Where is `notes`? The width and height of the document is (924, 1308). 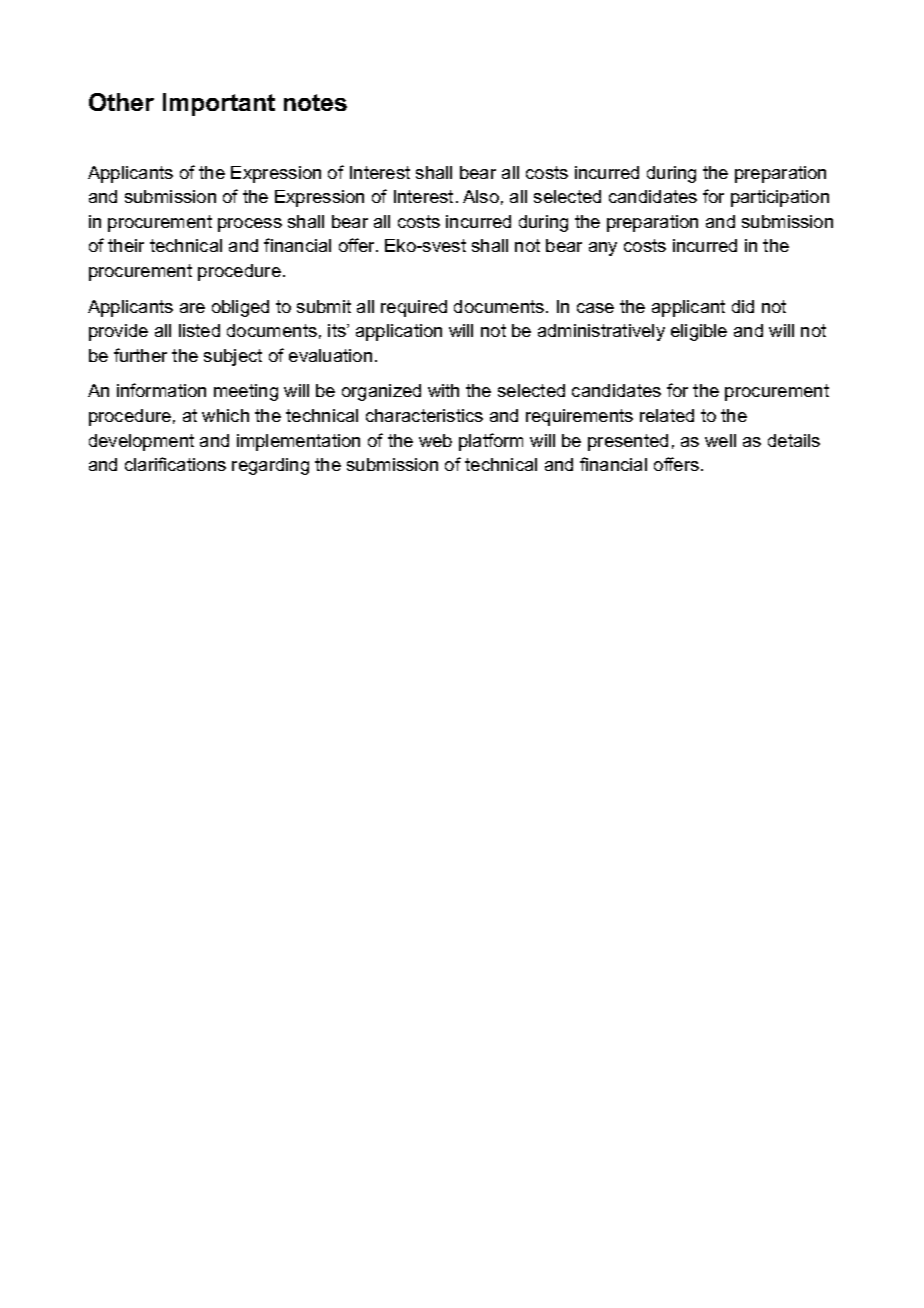
notes is located at coordinates (315, 102).
